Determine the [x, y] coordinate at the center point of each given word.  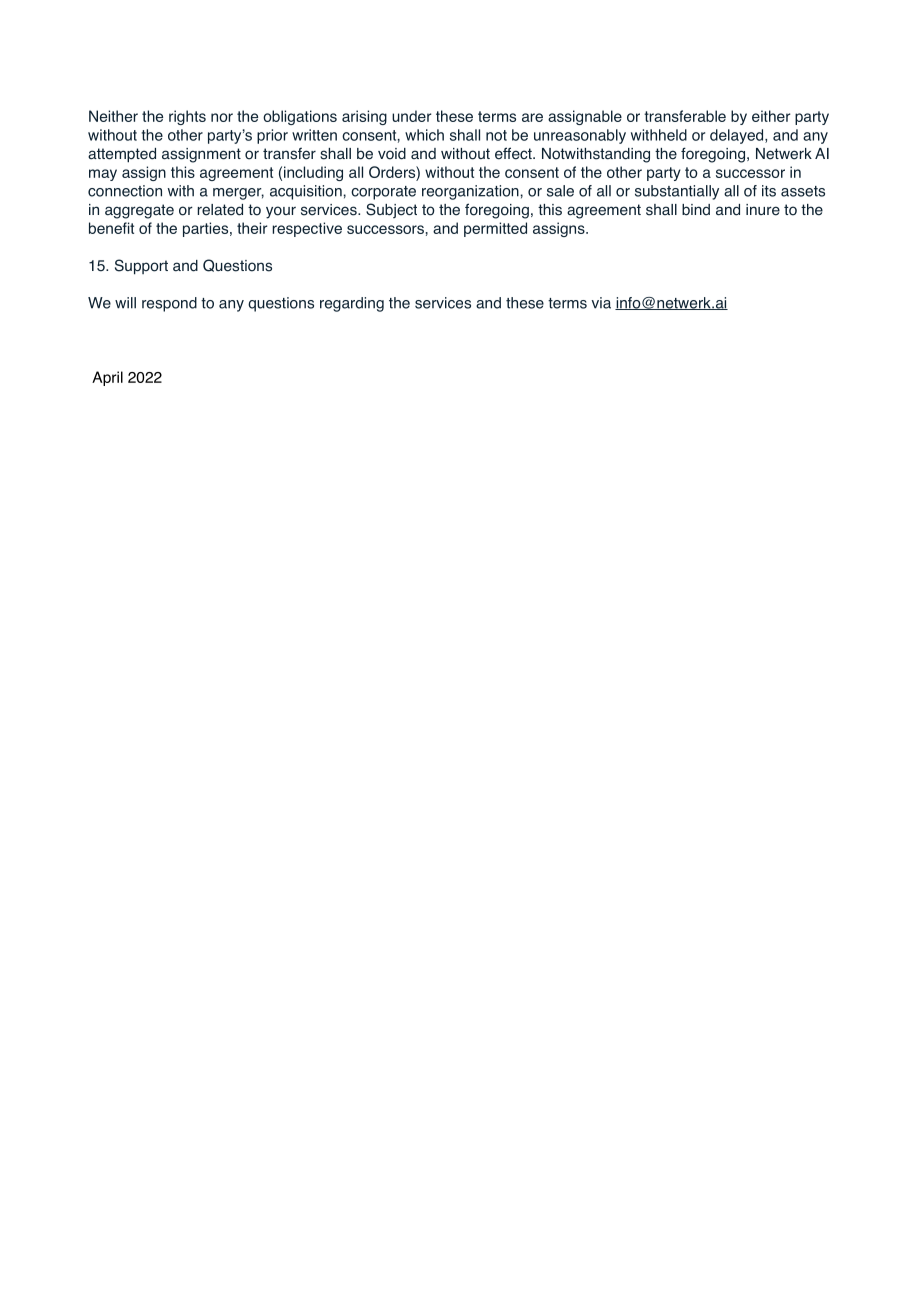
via [601, 303]
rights [187, 117]
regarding [352, 304]
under [411, 116]
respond [169, 304]
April [107, 378]
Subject [391, 210]
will [125, 303]
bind [696, 210]
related [220, 210]
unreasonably [580, 136]
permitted [495, 229]
